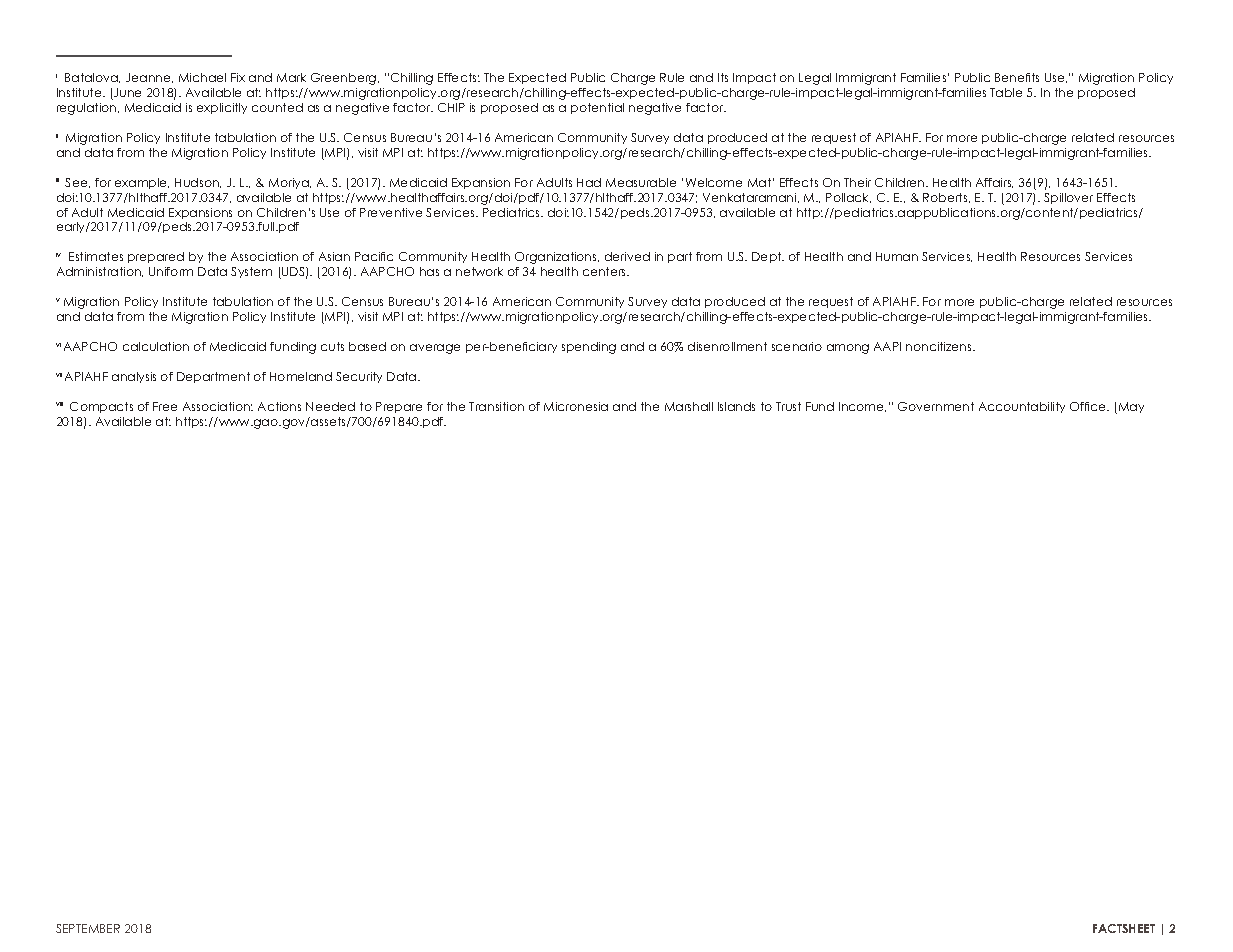 Image resolution: width=1233 pixels, height=952 pixels. I want to click on potential, so click(597, 108).
